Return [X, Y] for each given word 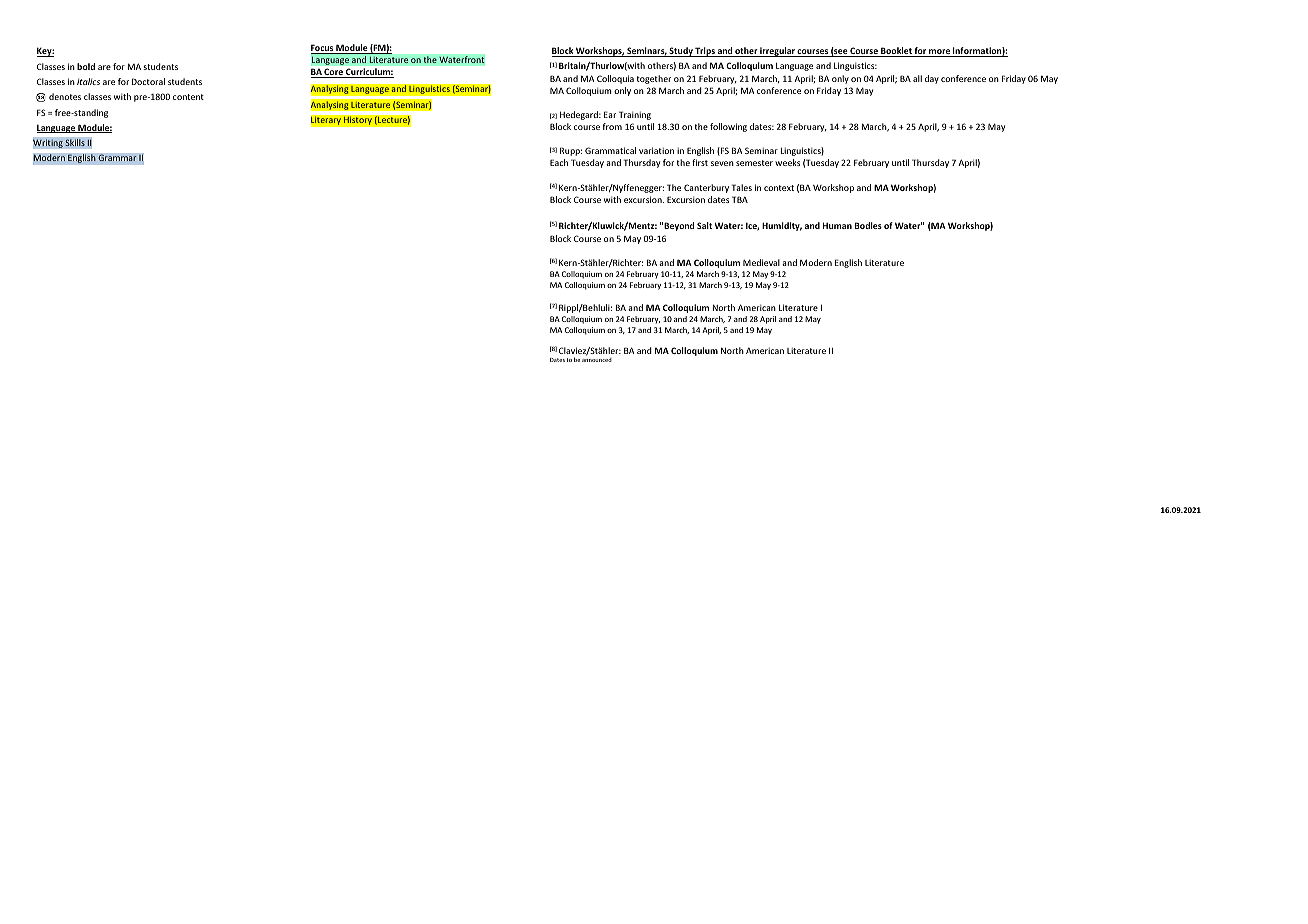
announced [597, 360]
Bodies [868, 225]
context [779, 188]
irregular [778, 52]
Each [559, 162]
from [612, 126]
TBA [740, 199]
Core [334, 73]
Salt [704, 225]
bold [86, 66]
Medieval [761, 262]
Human [837, 225]
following [728, 127]
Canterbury [706, 188]
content [188, 97]
